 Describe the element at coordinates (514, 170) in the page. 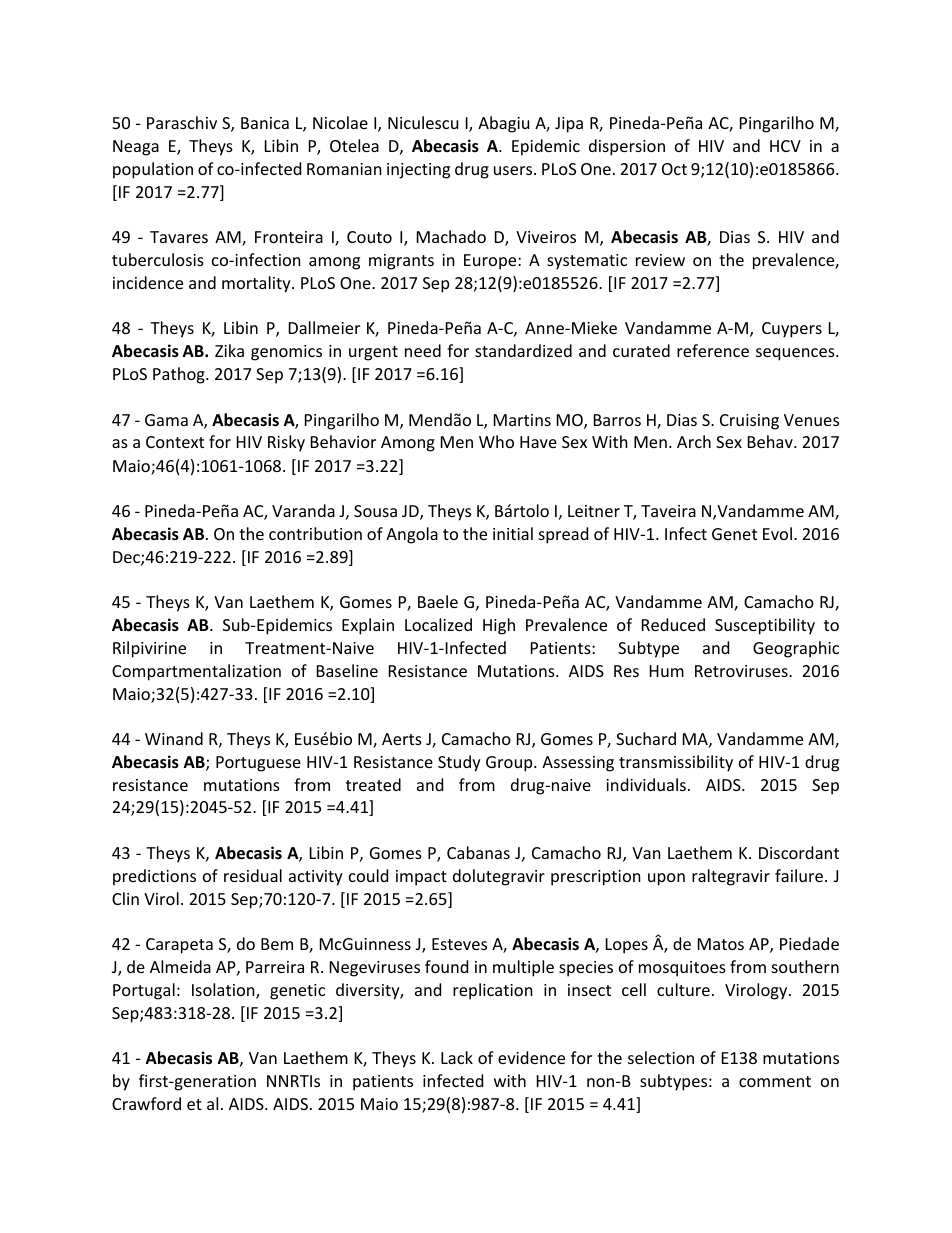

I see `users` at that location.
